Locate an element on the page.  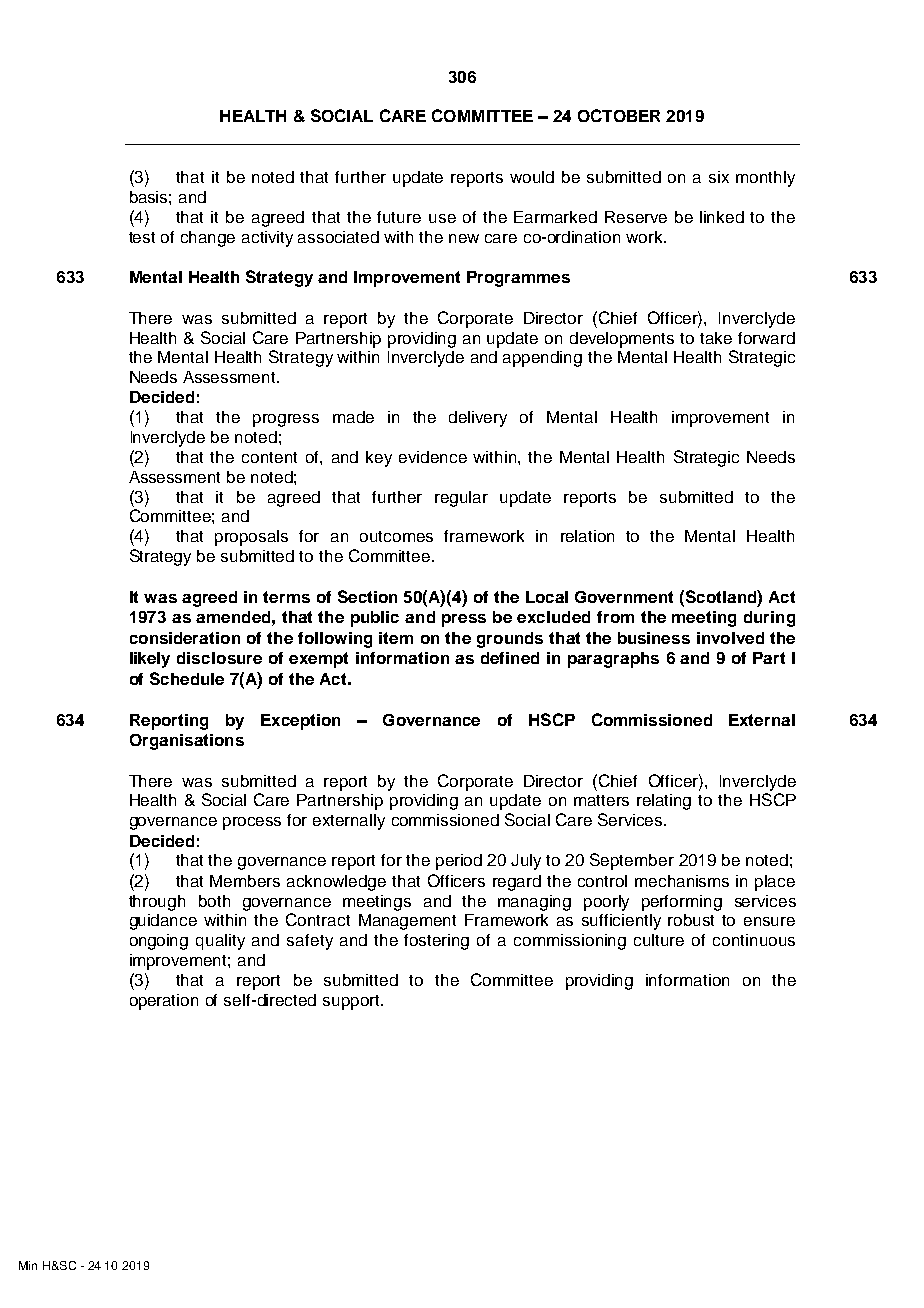
six is located at coordinates (719, 177).
